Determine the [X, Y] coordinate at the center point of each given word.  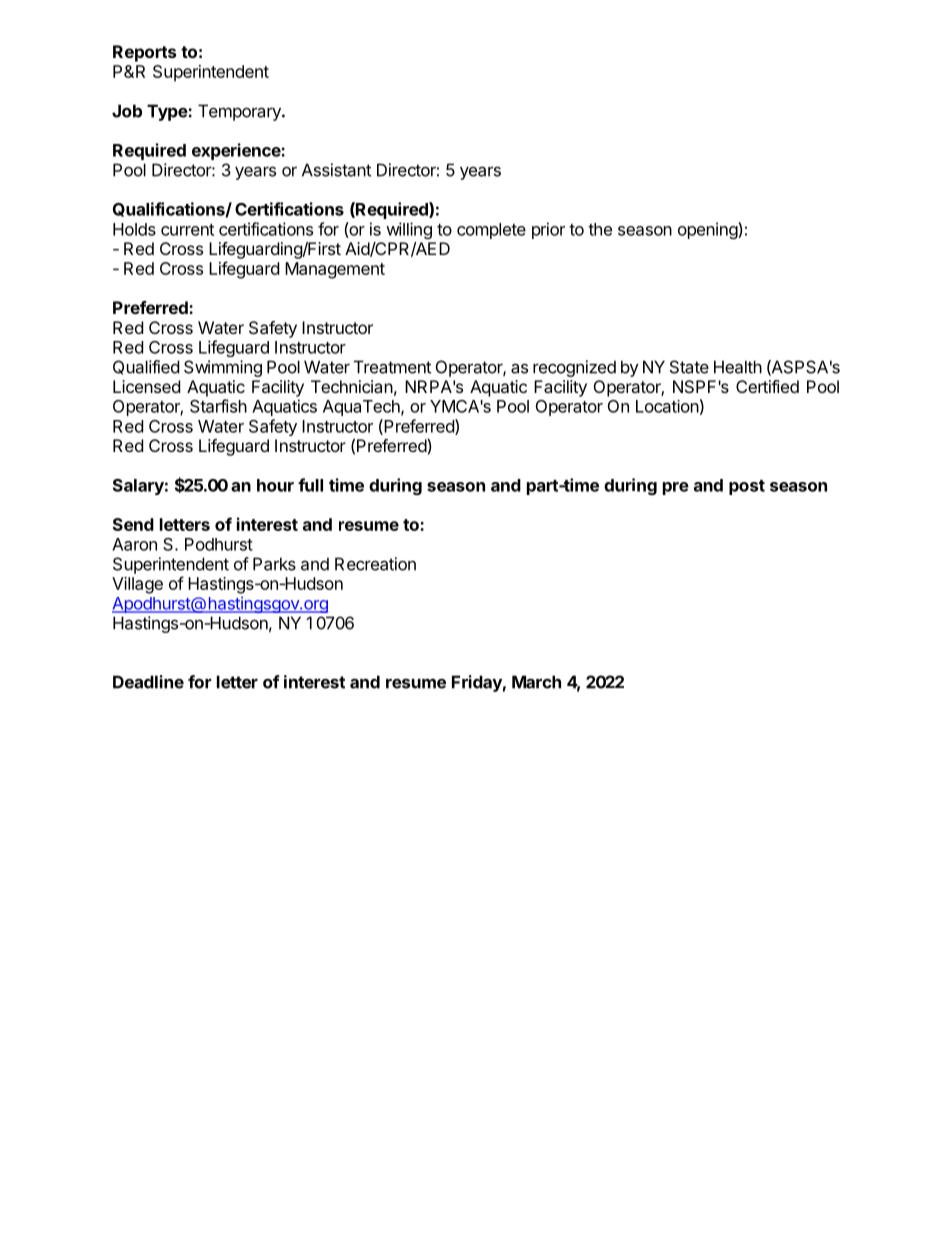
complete [491, 231]
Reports [144, 53]
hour [275, 485]
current [187, 230]
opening [708, 230]
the [600, 229]
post [747, 487]
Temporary [240, 112]
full [310, 485]
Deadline [148, 682]
